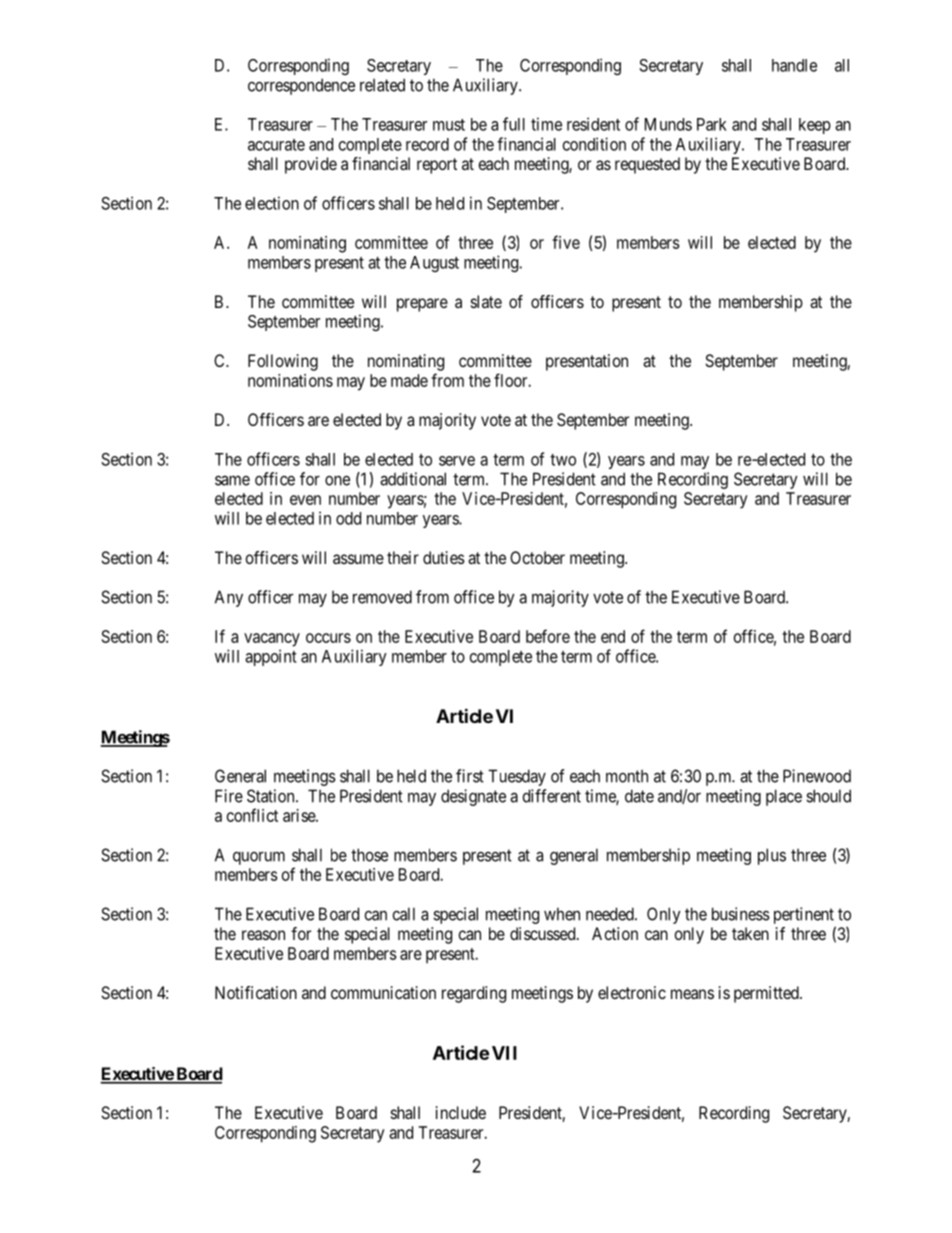  What do you see at coordinates (301, 86) in the screenshot?
I see `correspondence` at bounding box center [301, 86].
